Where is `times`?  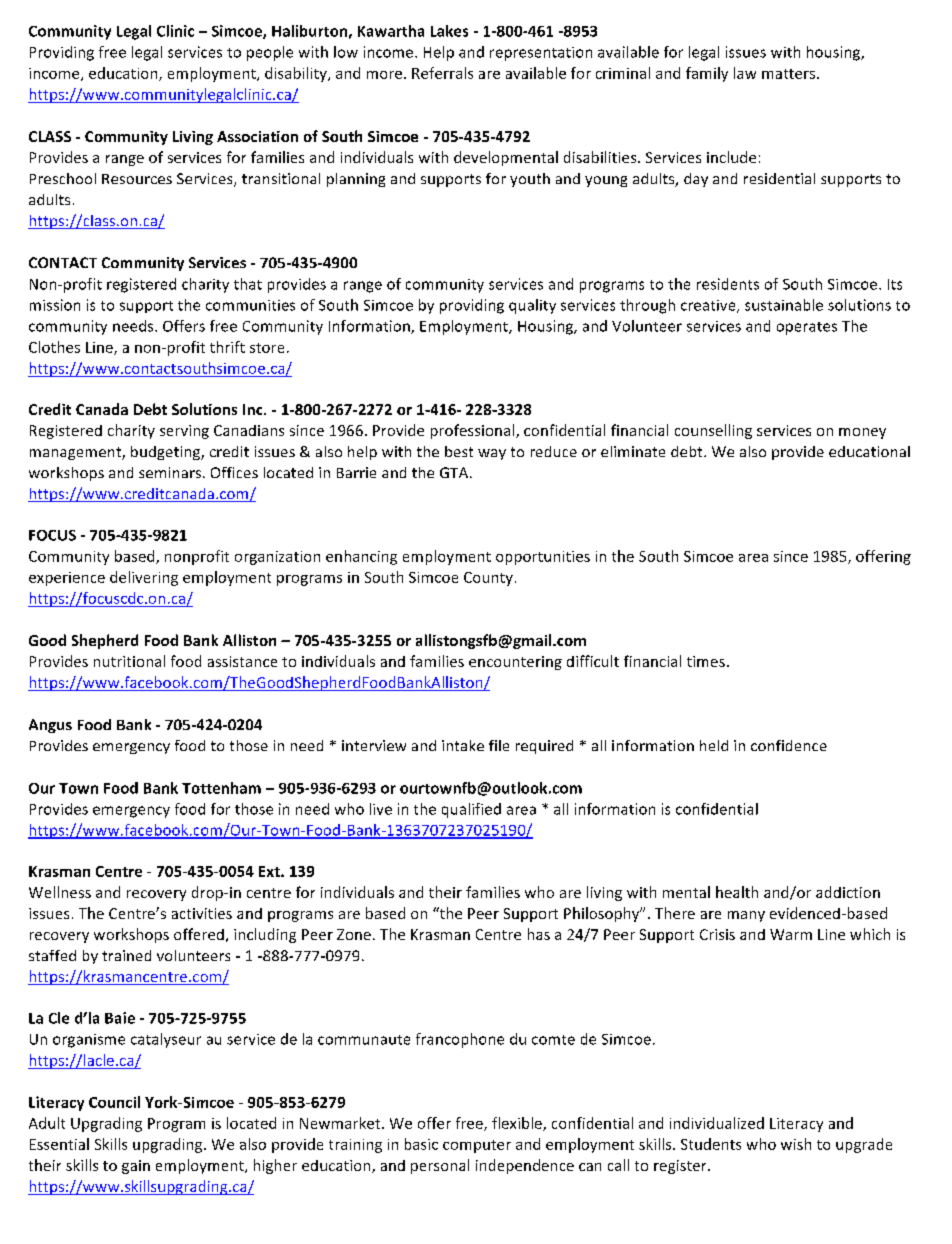
times is located at coordinates (706, 661).
